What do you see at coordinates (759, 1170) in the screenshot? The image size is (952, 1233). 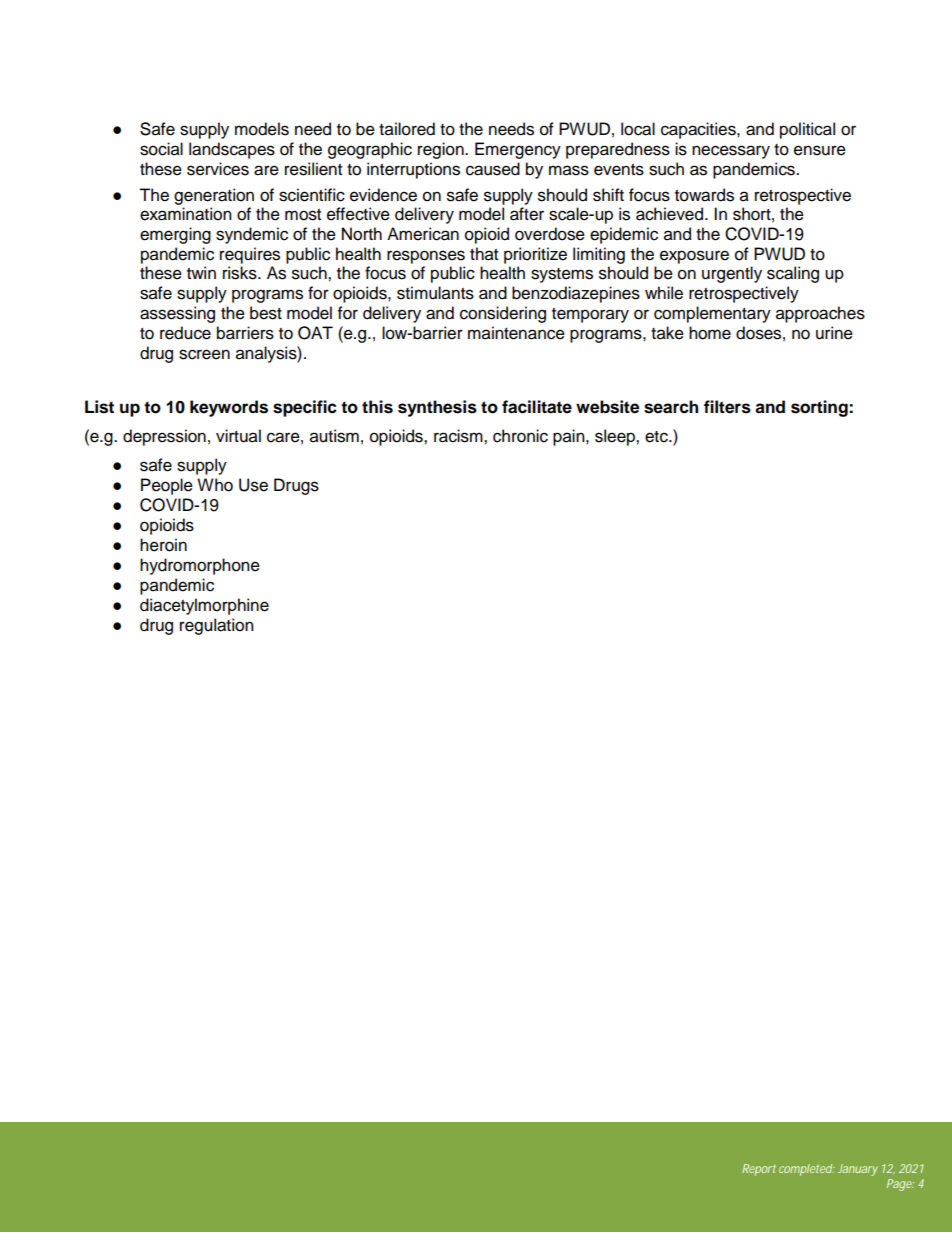 I see `Report` at bounding box center [759, 1170].
